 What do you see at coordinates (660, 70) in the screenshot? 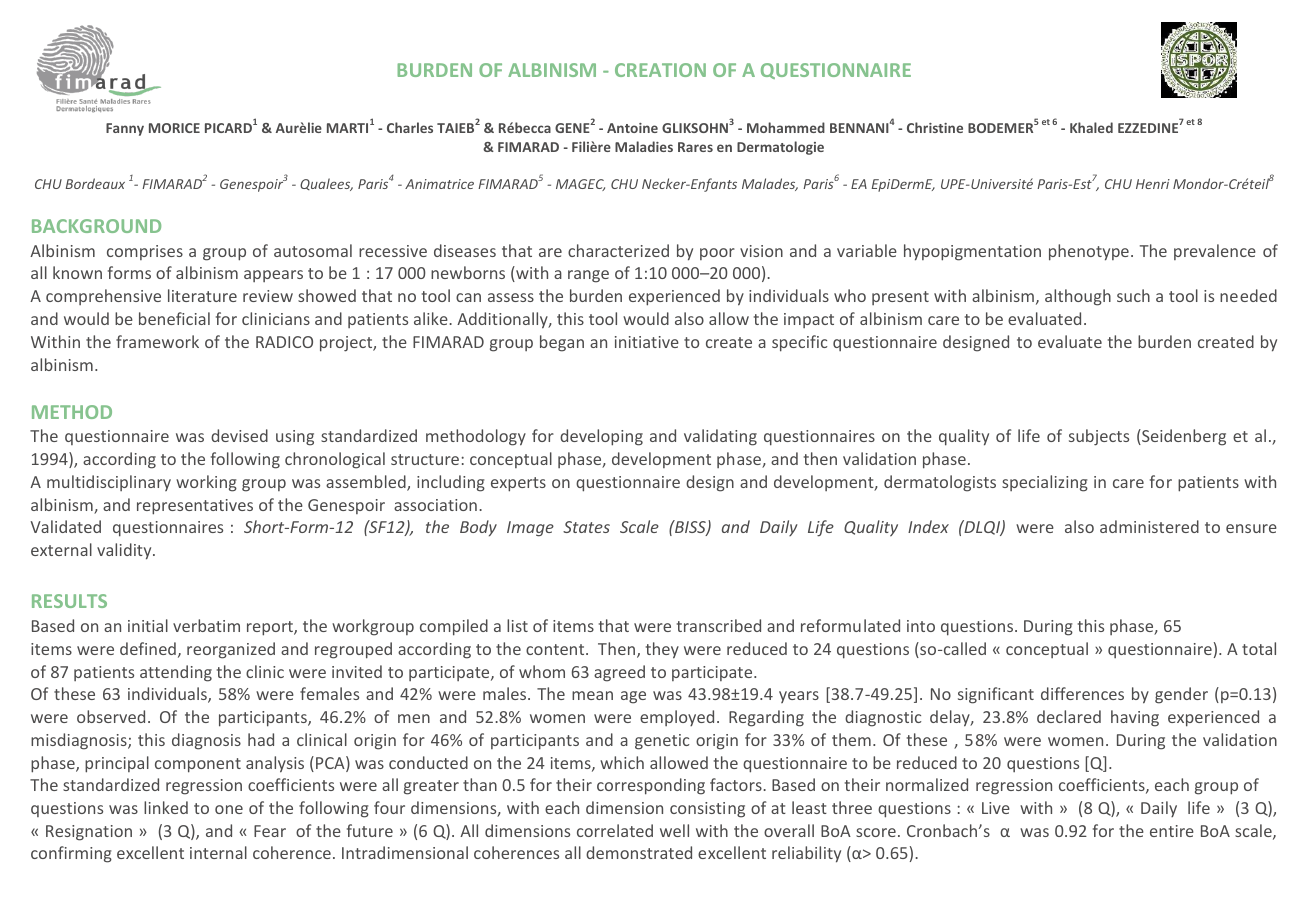
I see `CREATION` at bounding box center [660, 70].
